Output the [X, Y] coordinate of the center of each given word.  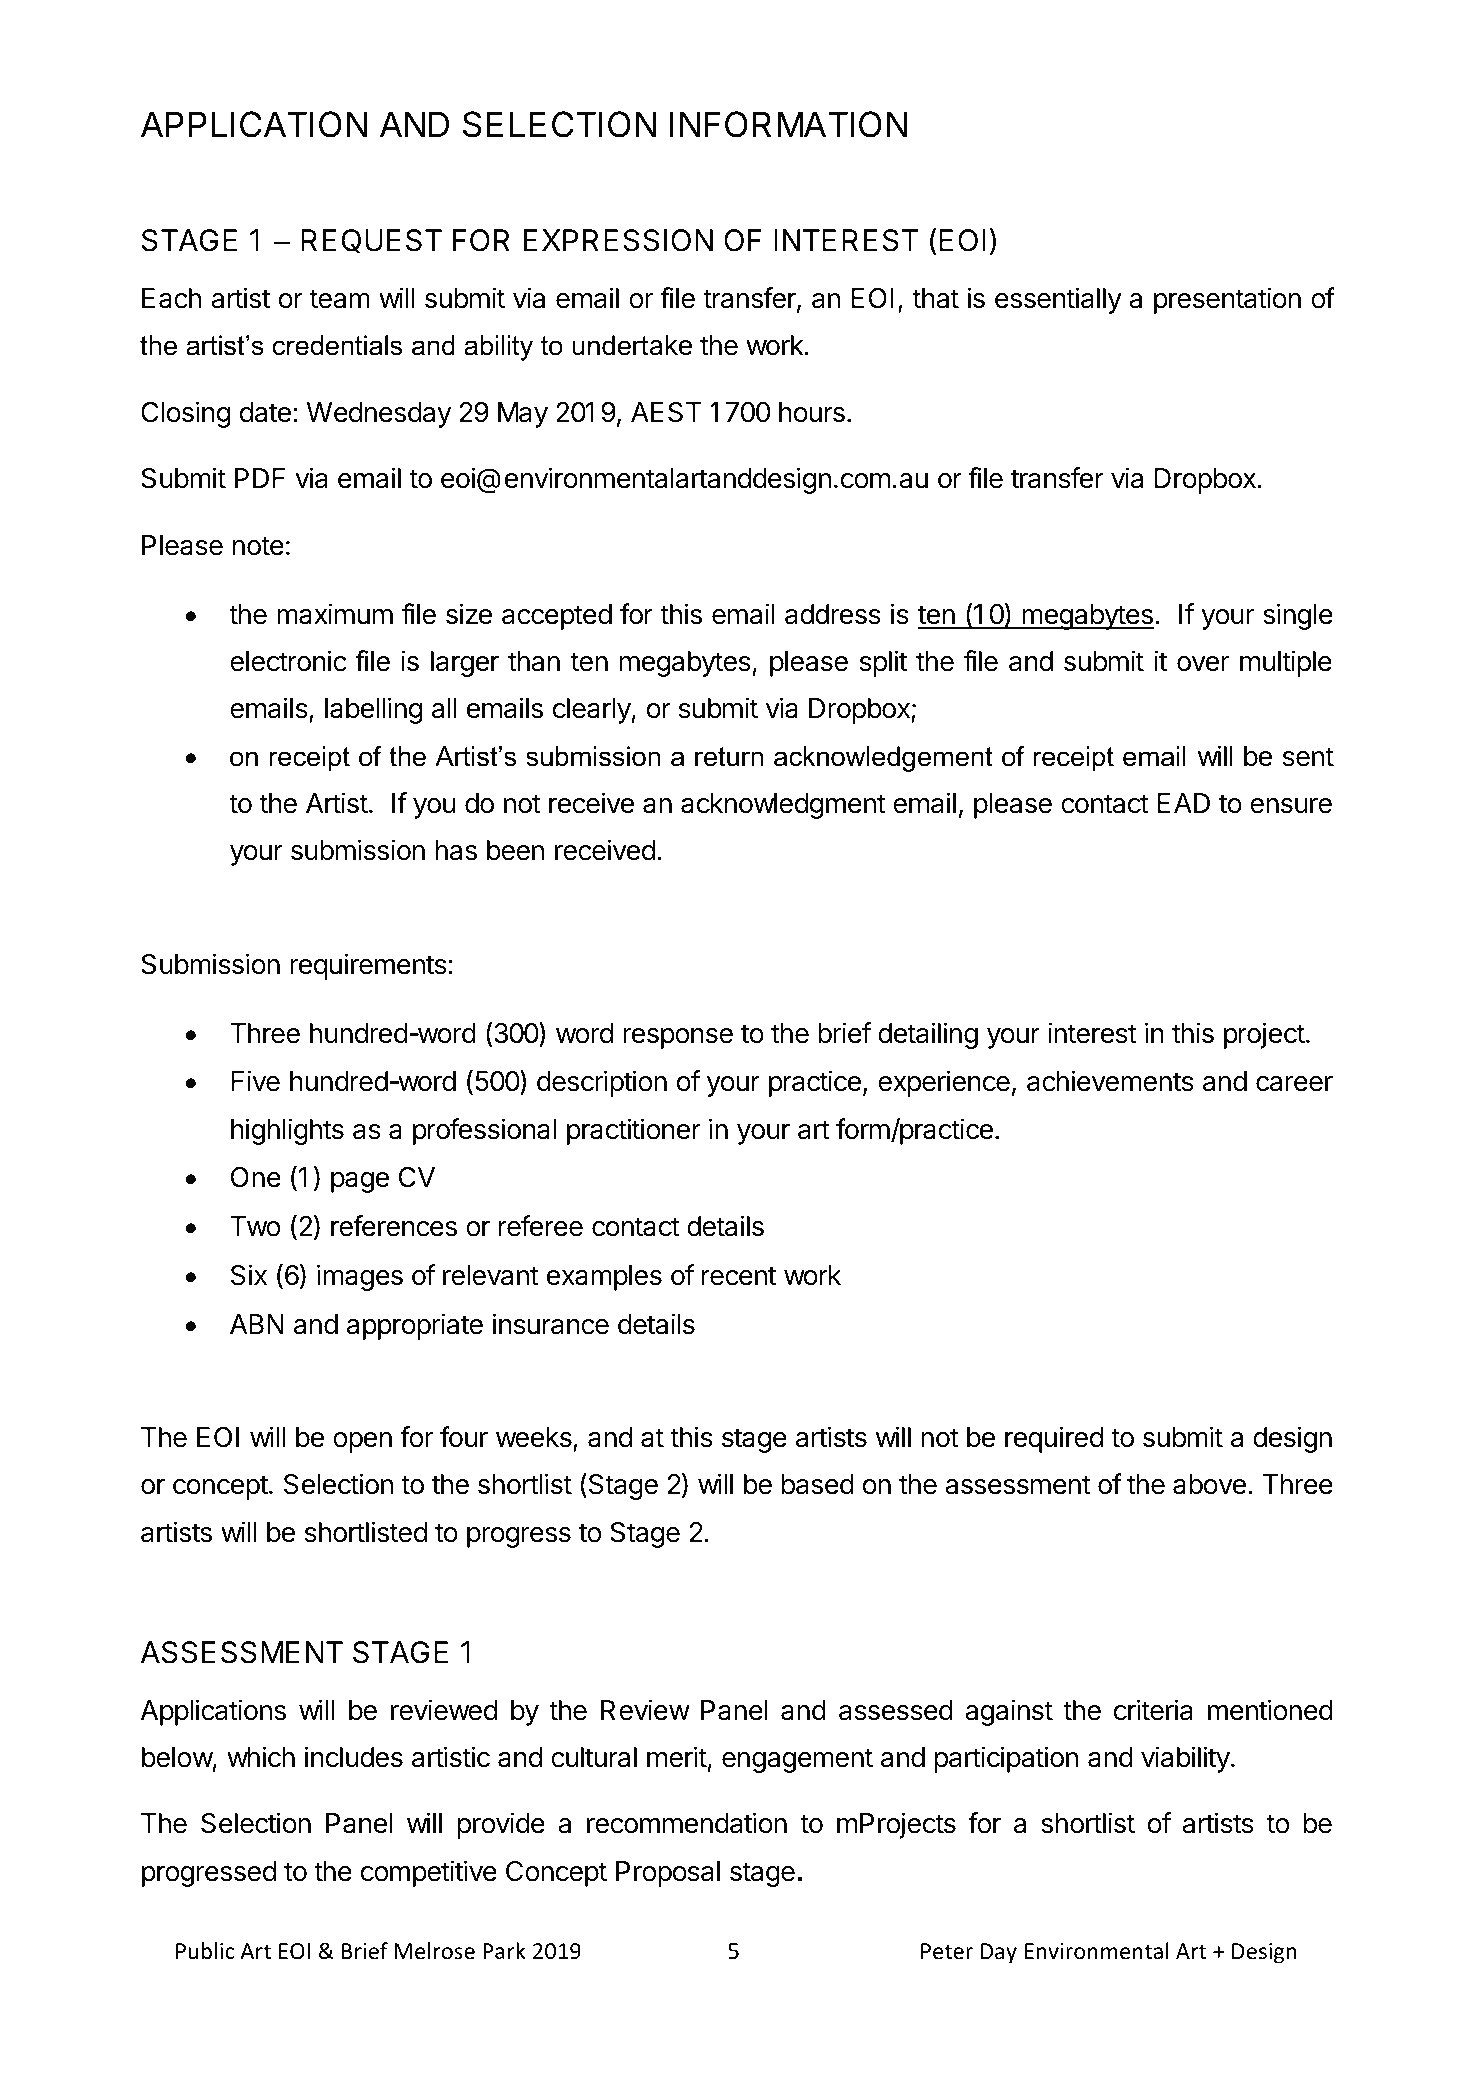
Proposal [668, 1874]
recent [739, 1276]
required [1054, 1439]
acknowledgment [783, 806]
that [935, 298]
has [456, 850]
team [339, 299]
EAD [1184, 803]
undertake [632, 345]
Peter [947, 1951]
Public [205, 1951]
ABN [257, 1324]
